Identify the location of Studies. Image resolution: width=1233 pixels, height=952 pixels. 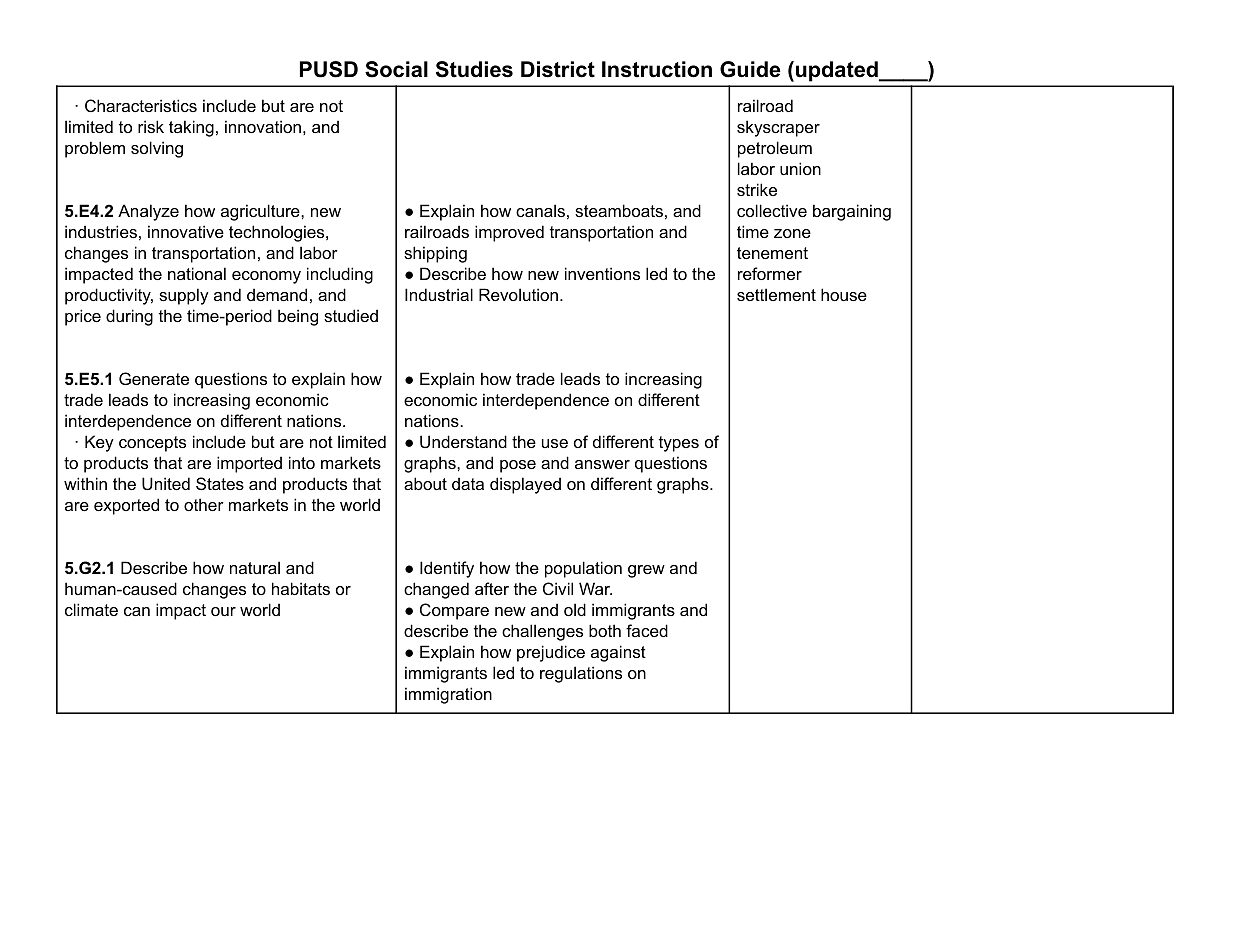
(474, 69).
